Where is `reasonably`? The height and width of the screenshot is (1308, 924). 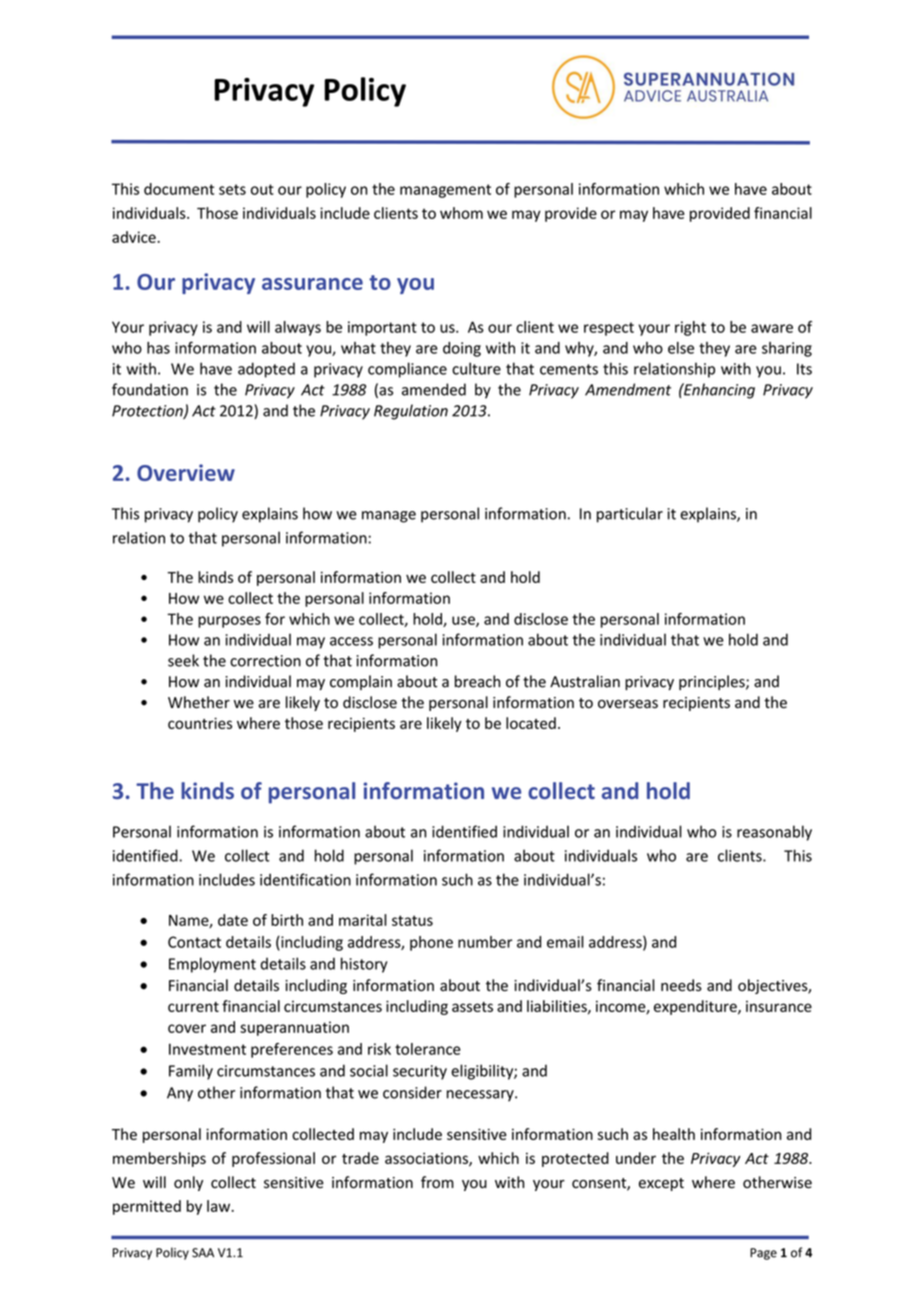
reasonably is located at coordinates (774, 833).
